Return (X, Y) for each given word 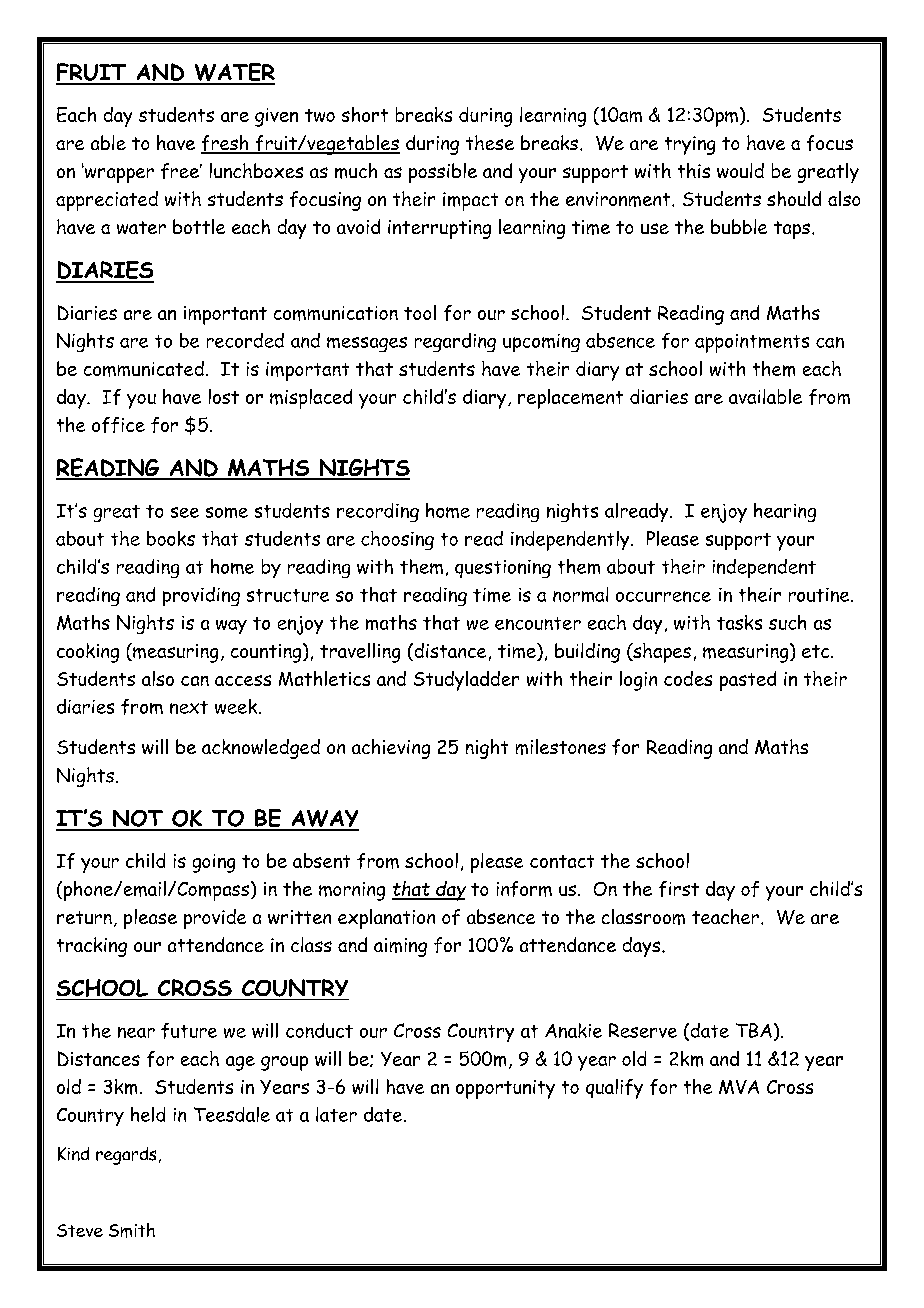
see (185, 512)
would (740, 170)
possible (443, 173)
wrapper (118, 174)
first (679, 889)
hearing (785, 512)
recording (378, 512)
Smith (132, 1230)
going (214, 863)
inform (524, 889)
